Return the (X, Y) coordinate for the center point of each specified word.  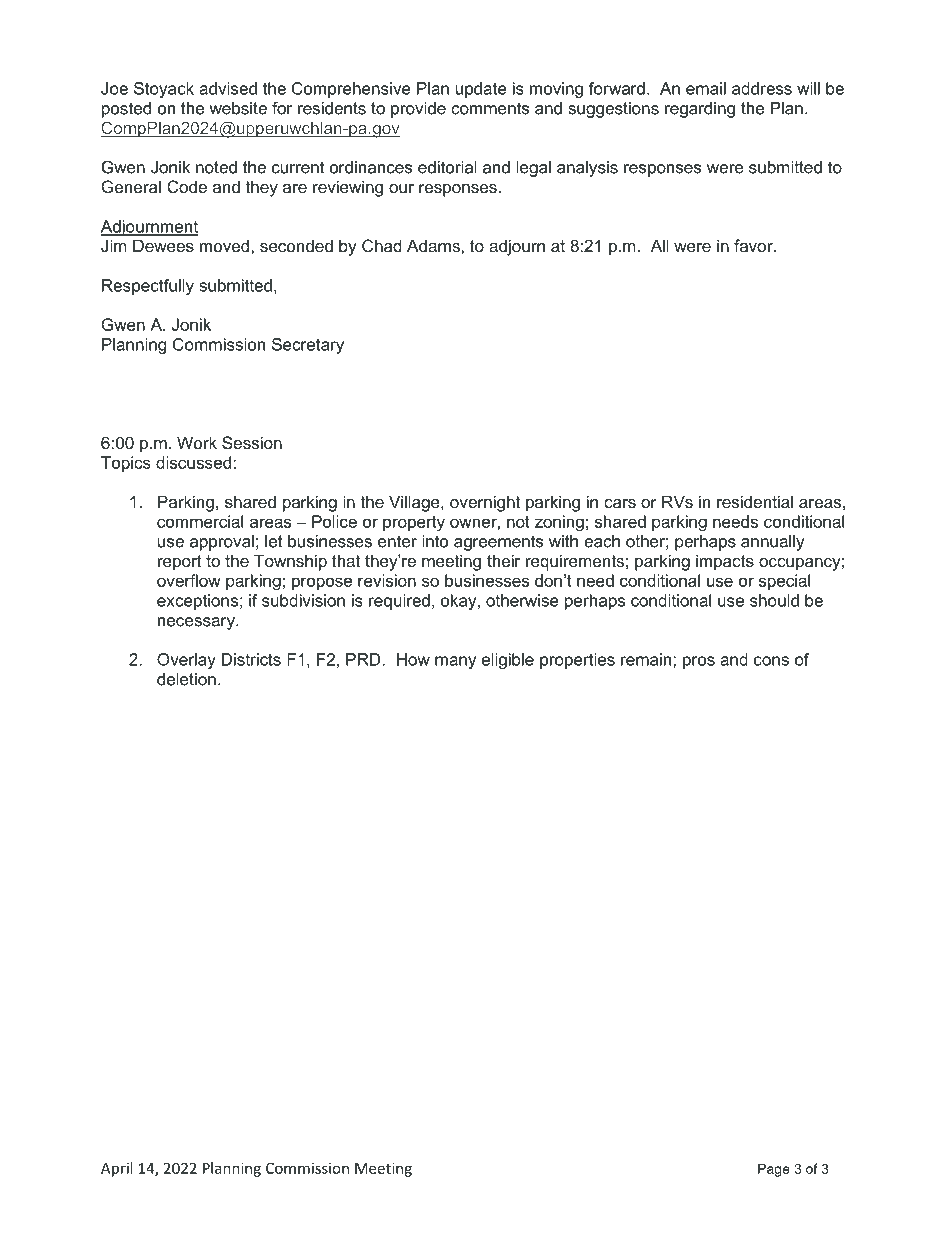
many (455, 662)
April (116, 1169)
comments (490, 108)
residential (755, 501)
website (238, 108)
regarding (700, 110)
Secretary (308, 346)
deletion (186, 679)
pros (699, 662)
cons (771, 661)
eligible (508, 661)
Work (197, 442)
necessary (197, 623)
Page (774, 1170)
